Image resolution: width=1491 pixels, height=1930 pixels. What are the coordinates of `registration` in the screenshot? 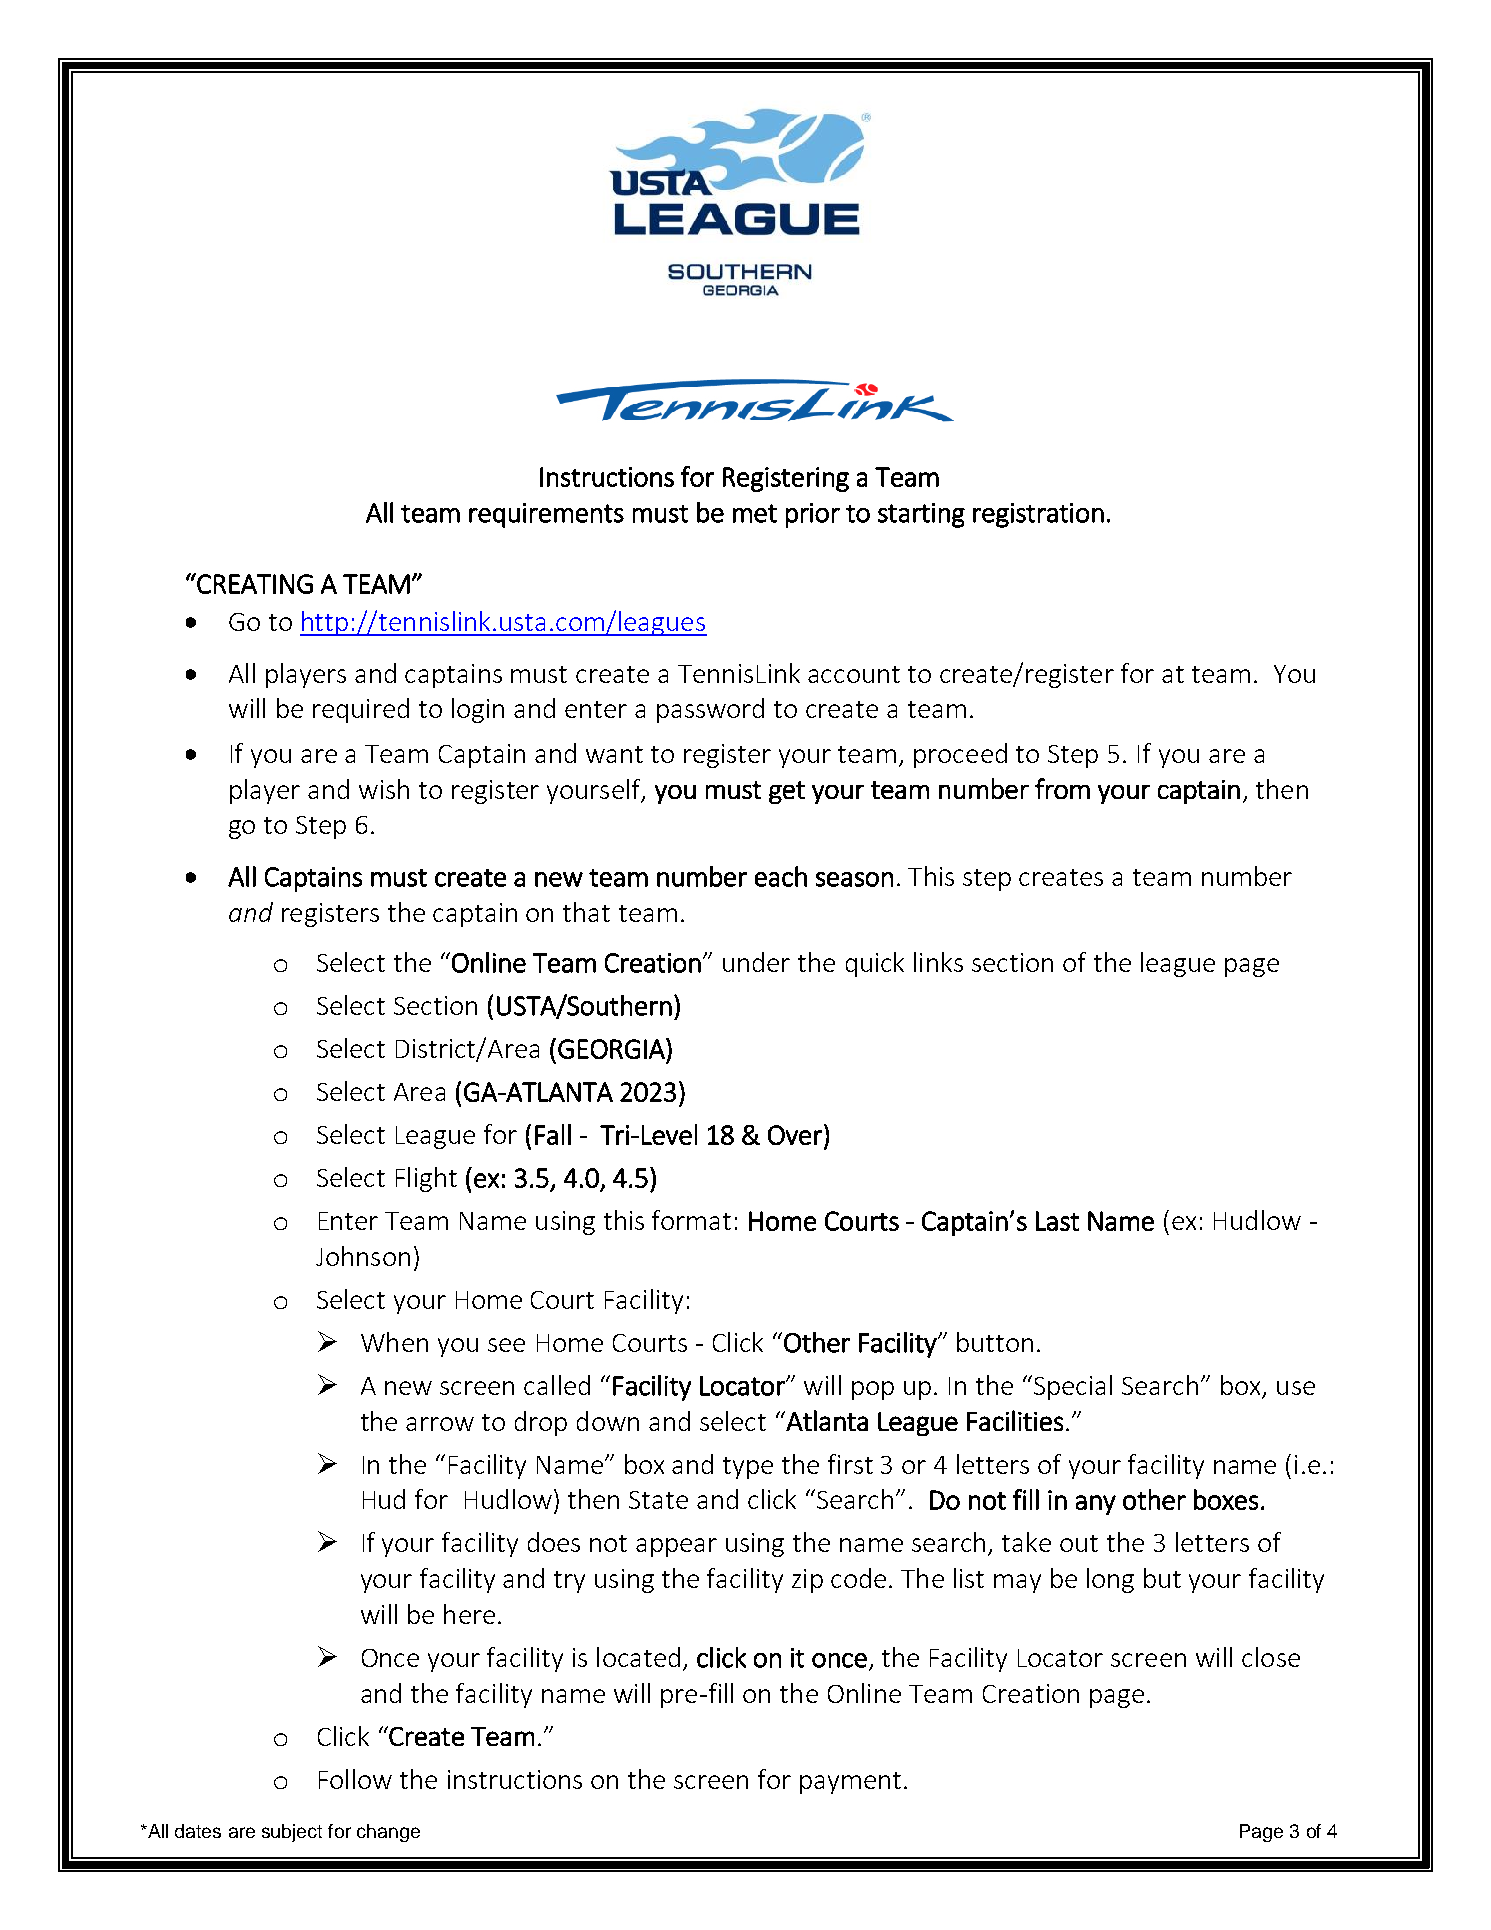 It's located at (1038, 515).
